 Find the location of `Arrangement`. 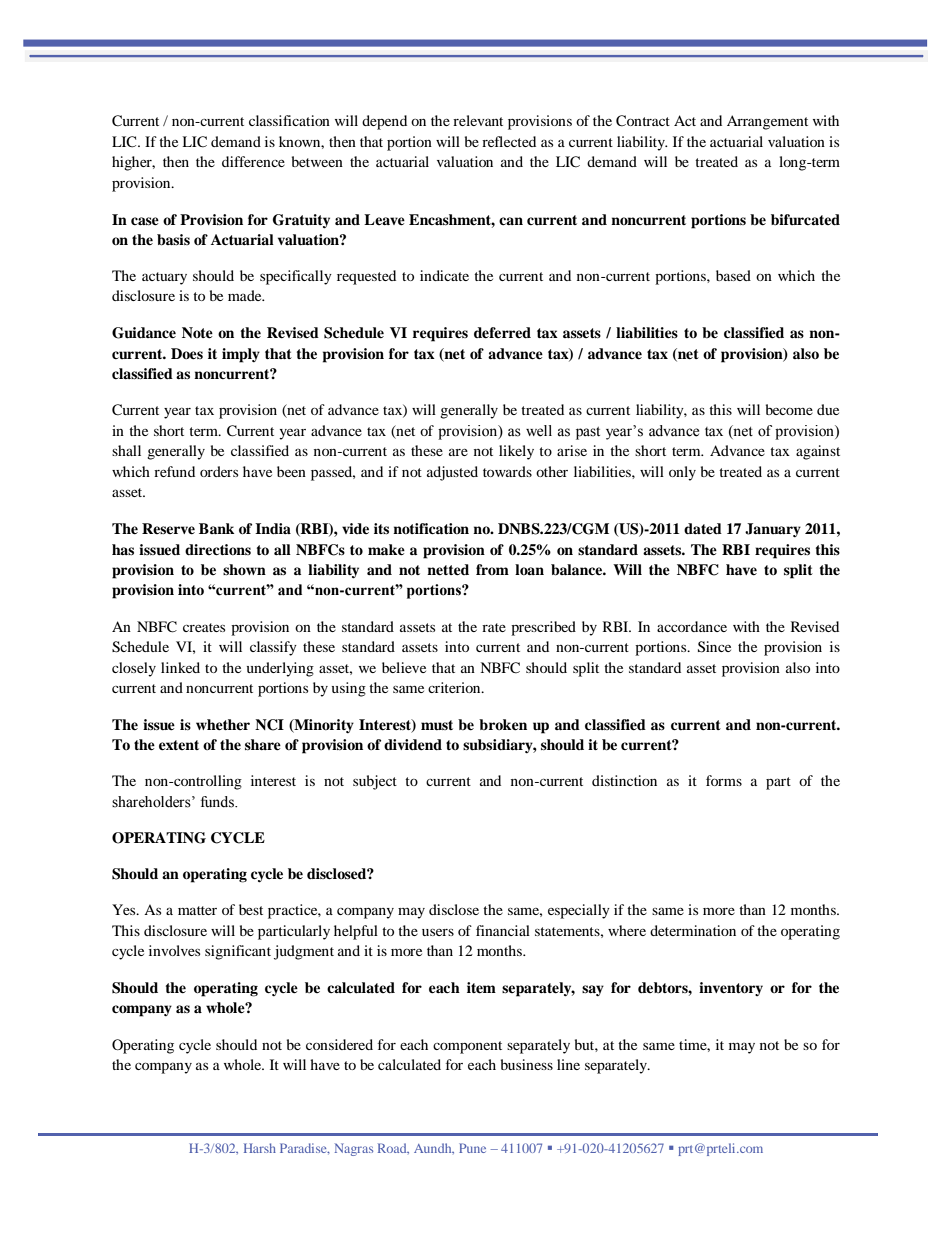

Arrangement is located at coordinates (767, 122).
